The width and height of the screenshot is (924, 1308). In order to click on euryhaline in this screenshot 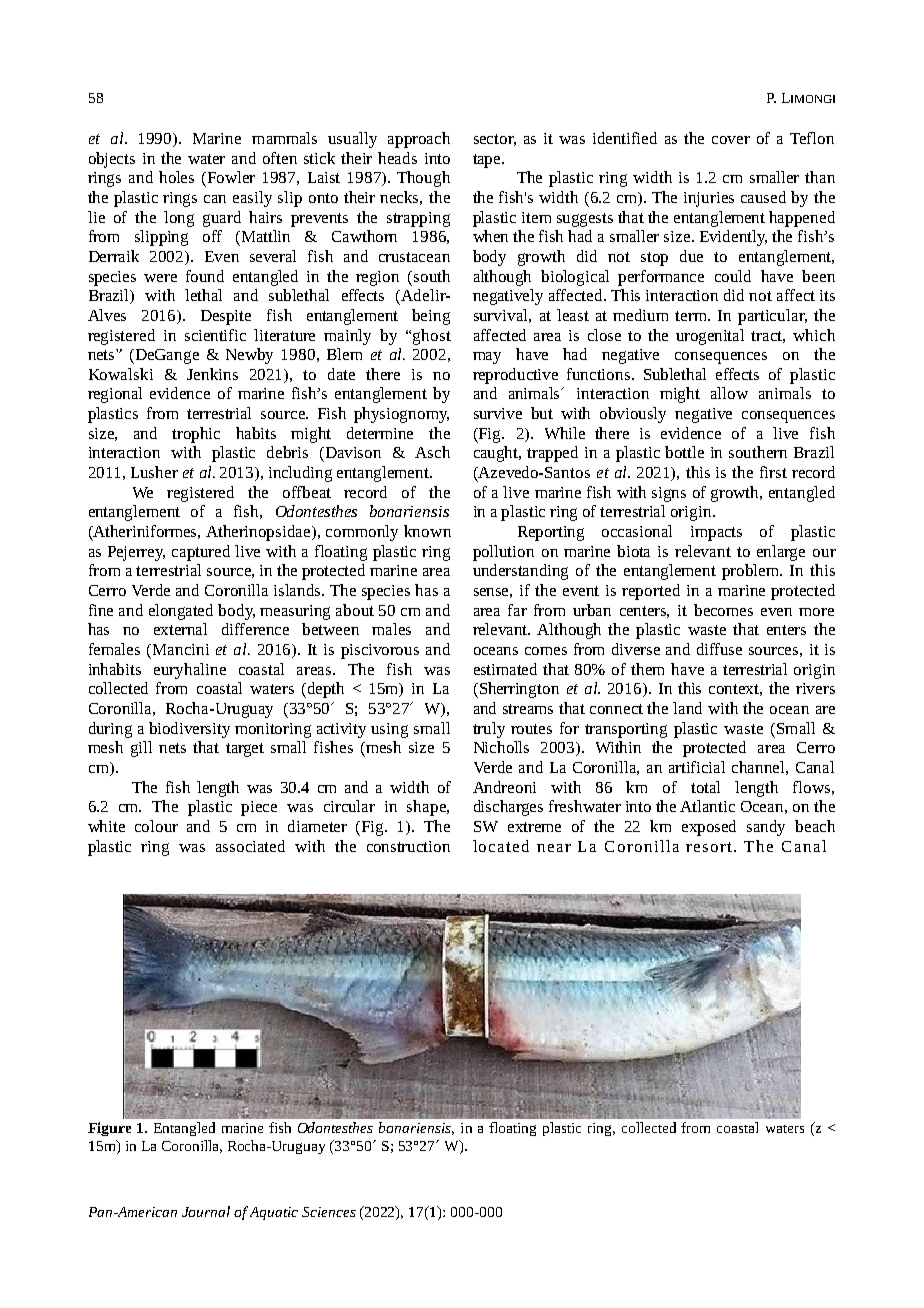, I will do `click(190, 671)`.
